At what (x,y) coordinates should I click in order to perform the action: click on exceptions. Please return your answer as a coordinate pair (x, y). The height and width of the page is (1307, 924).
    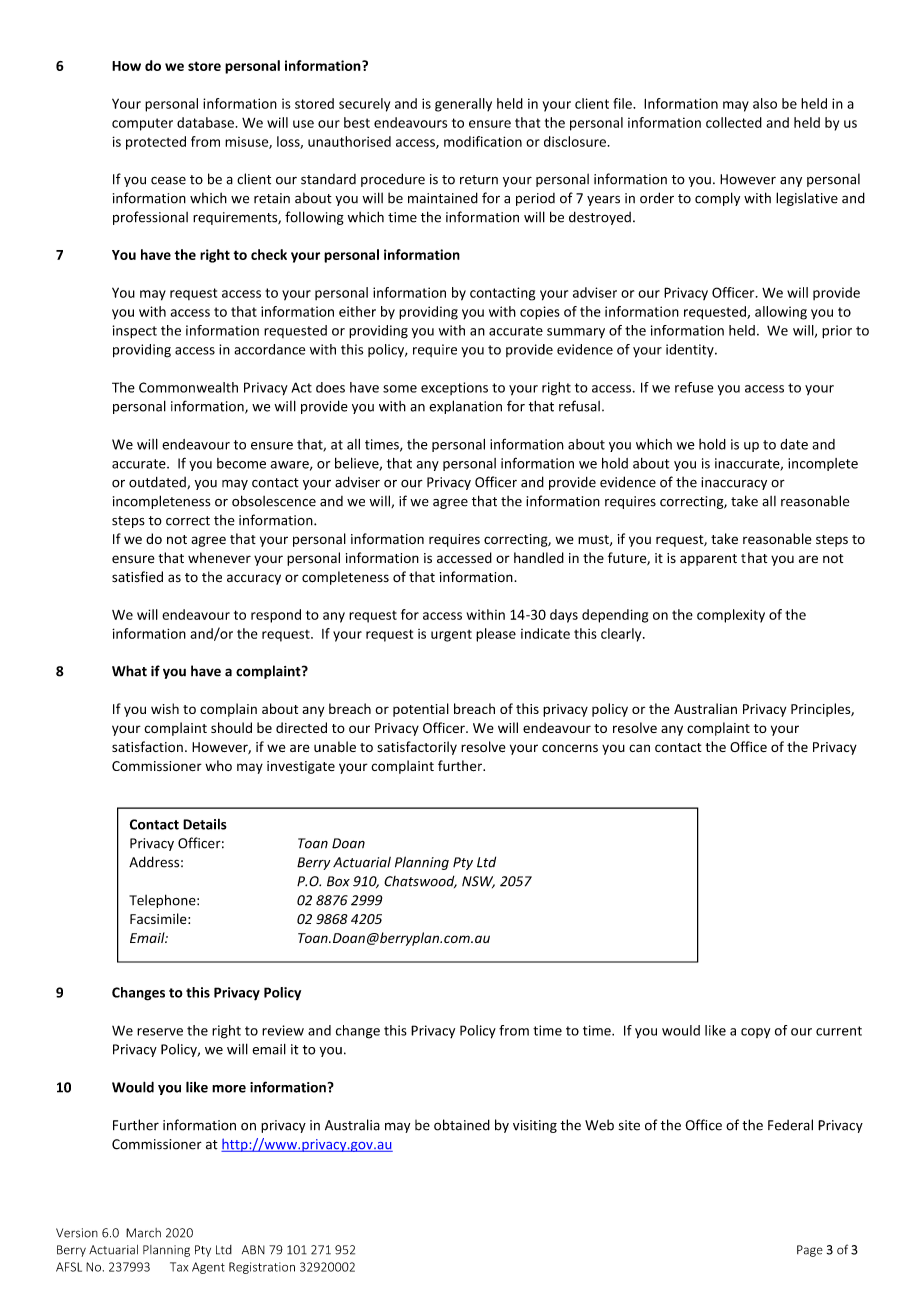
    Looking at the image, I should click on (454, 388).
